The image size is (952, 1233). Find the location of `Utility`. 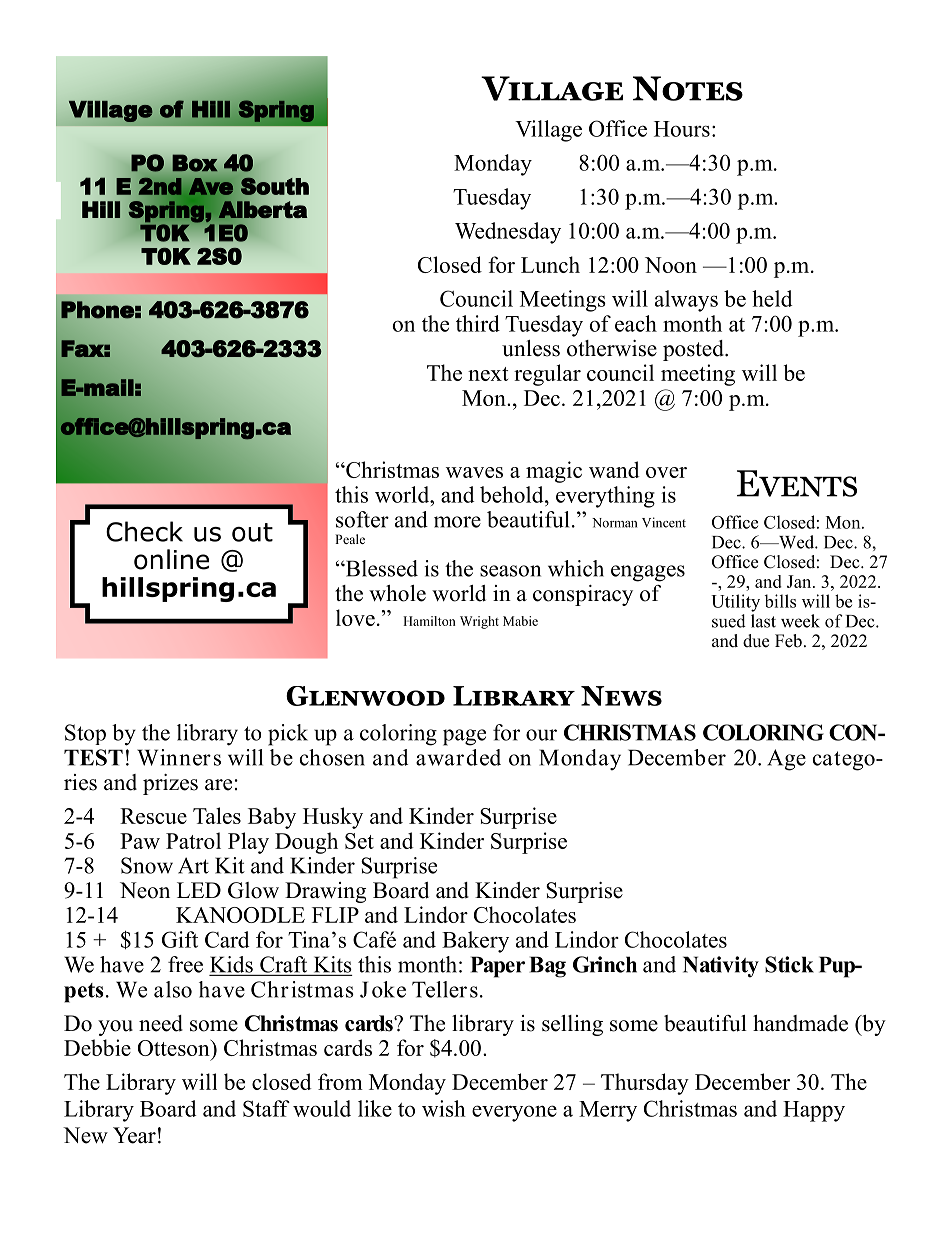

Utility is located at coordinates (735, 603).
